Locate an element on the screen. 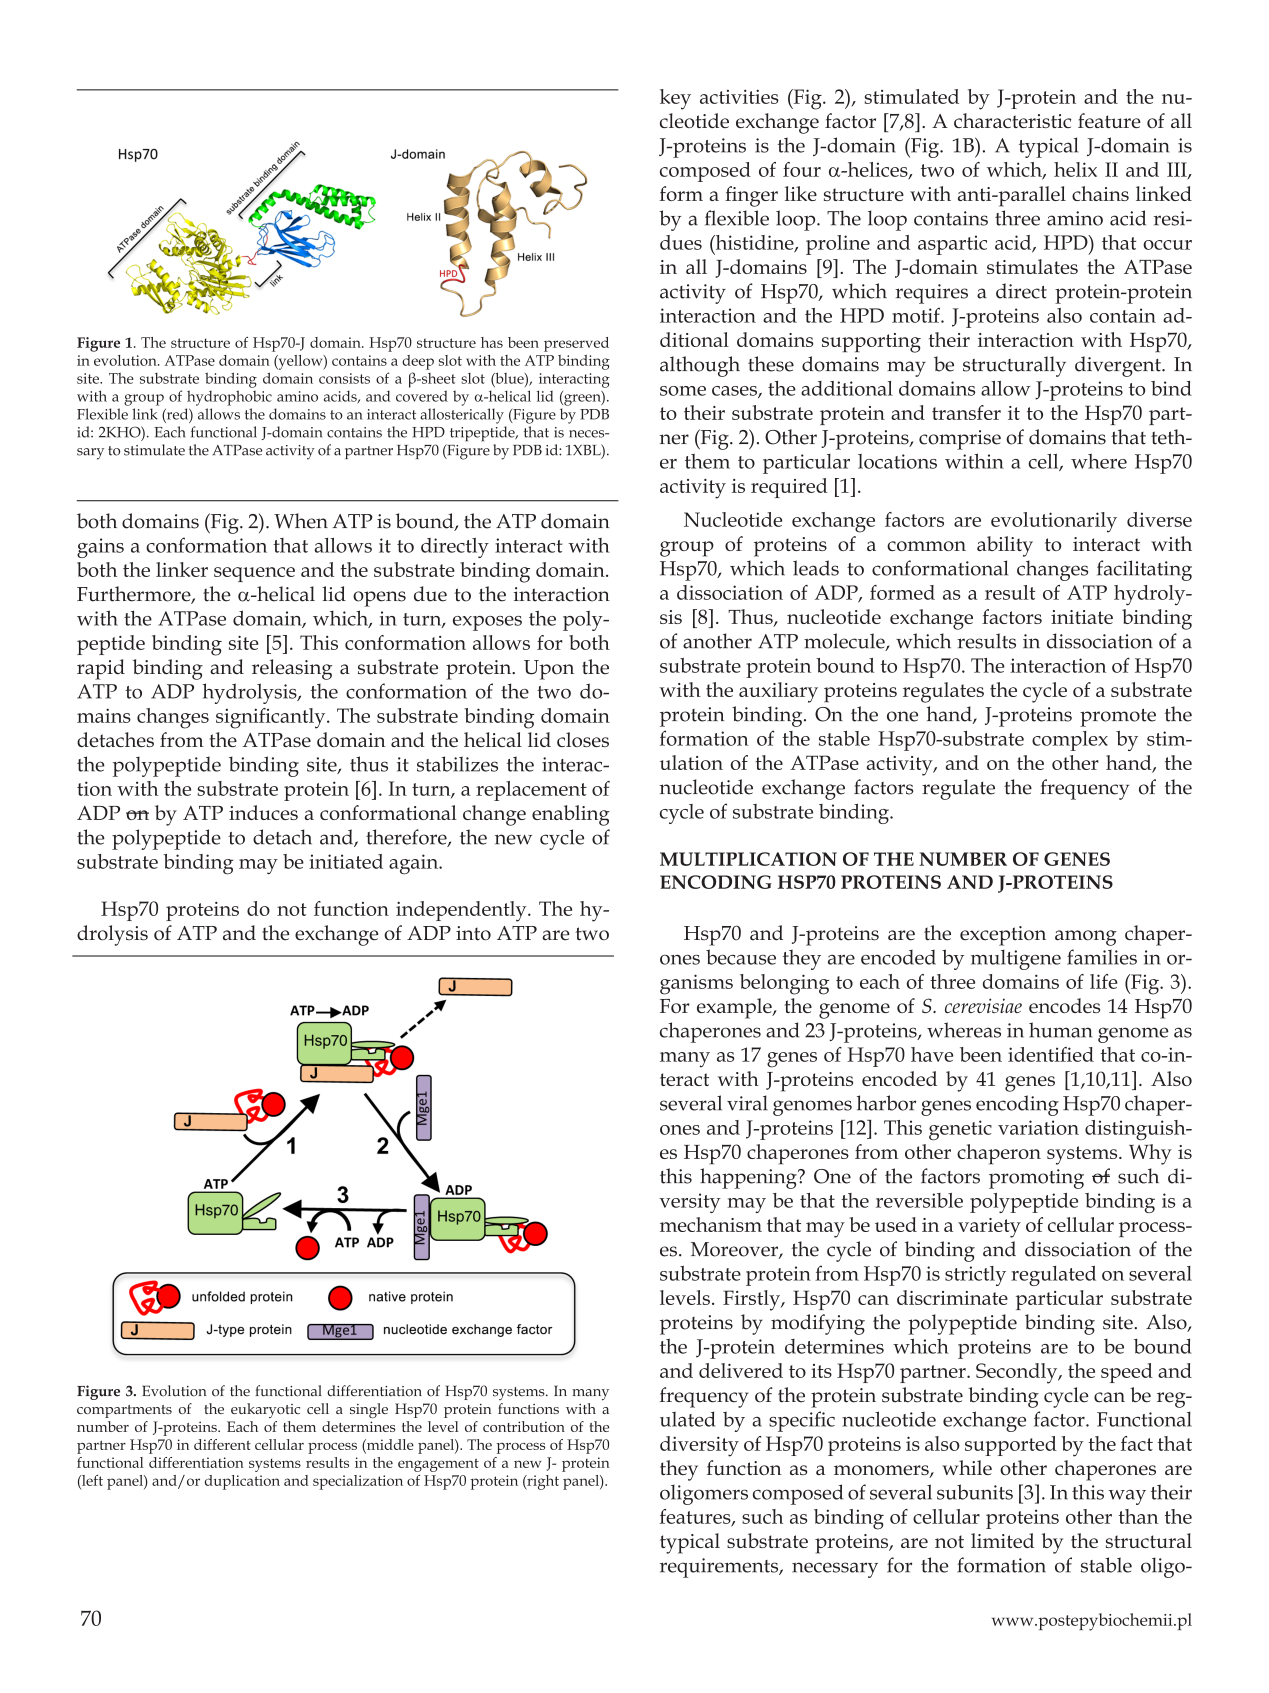 The height and width of the screenshot is (1693, 1269). engagement is located at coordinates (438, 1465).
